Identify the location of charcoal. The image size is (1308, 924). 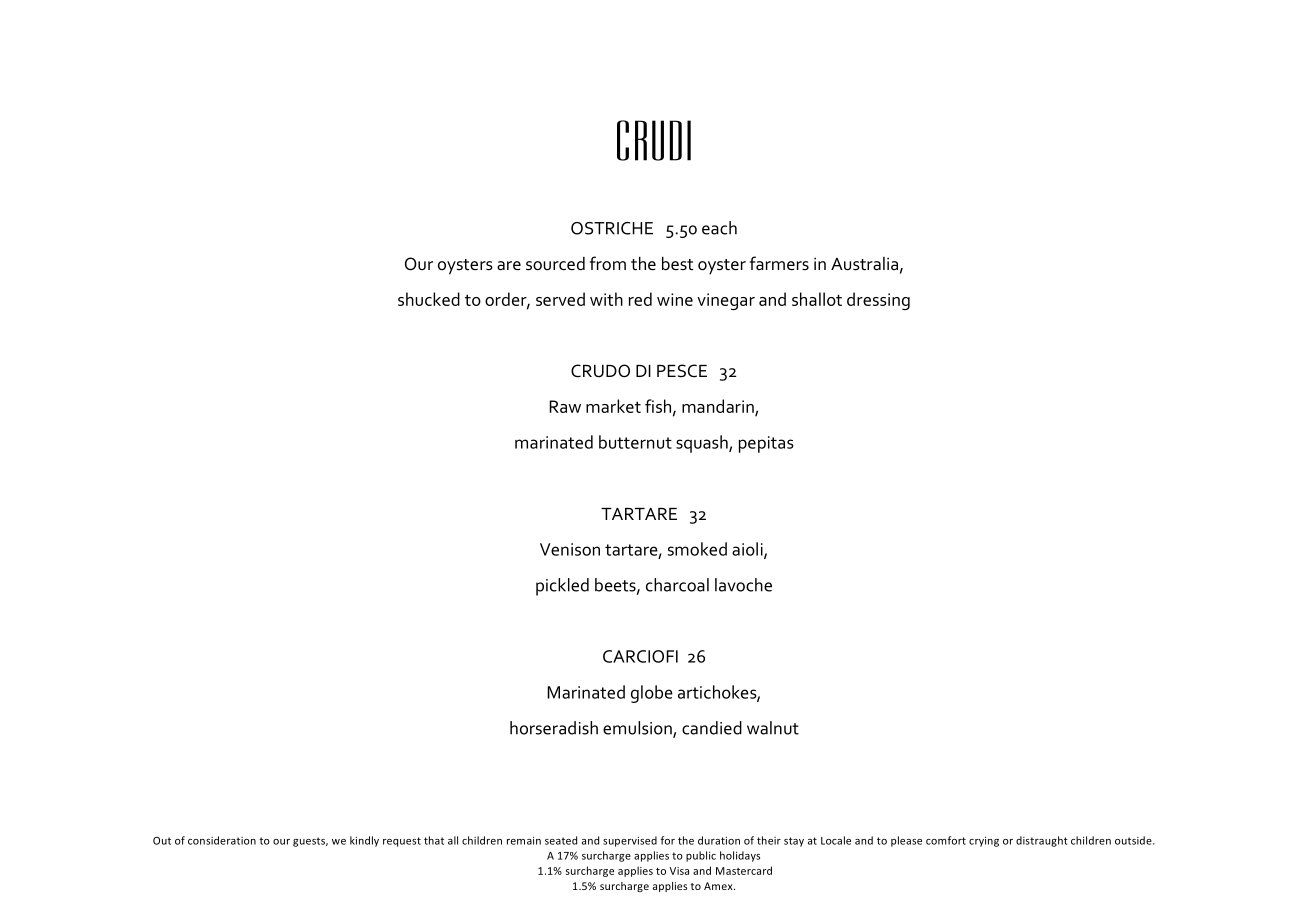
(677, 585).
